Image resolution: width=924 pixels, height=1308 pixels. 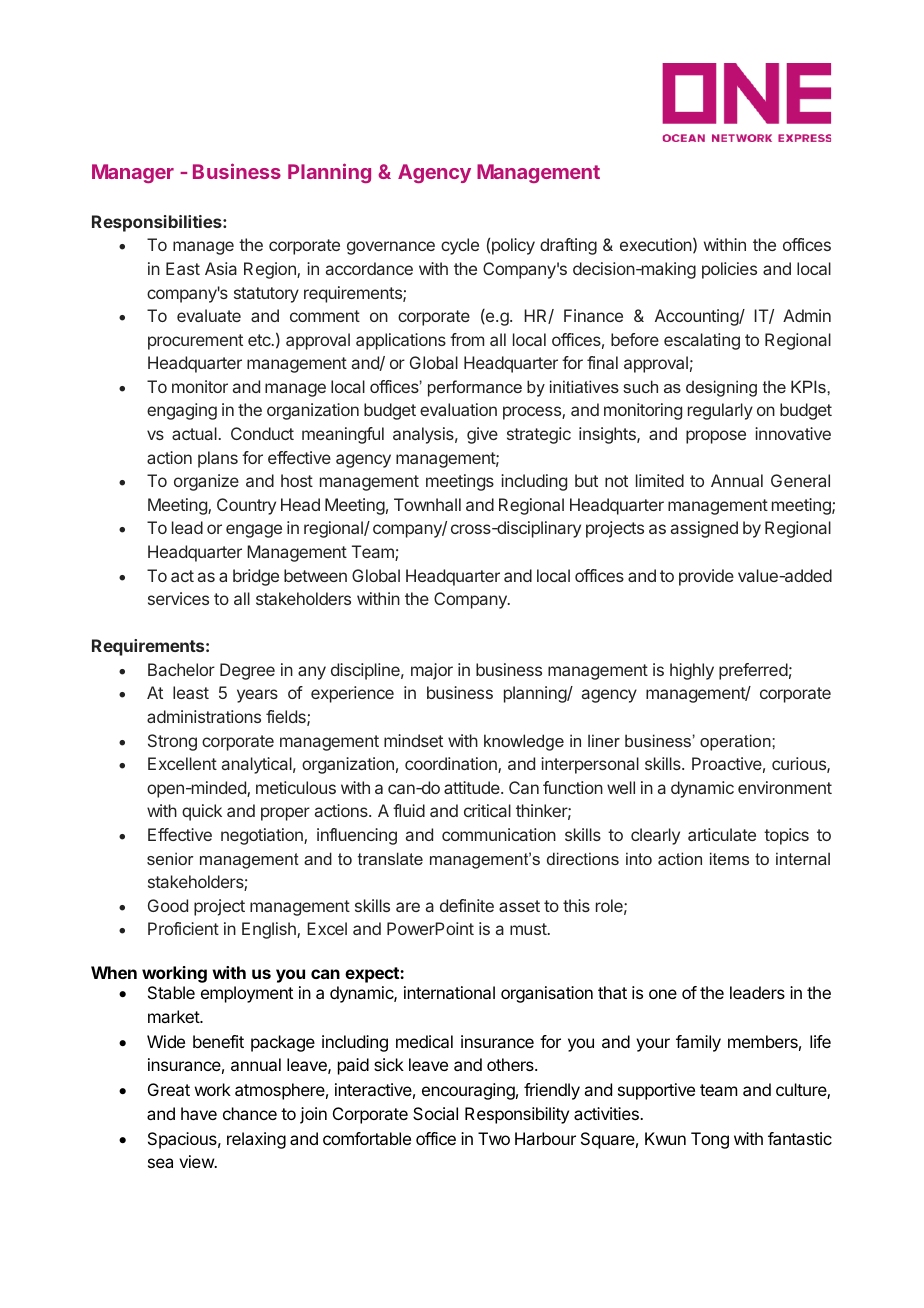 What do you see at coordinates (499, 834) in the document?
I see `communication` at bounding box center [499, 834].
